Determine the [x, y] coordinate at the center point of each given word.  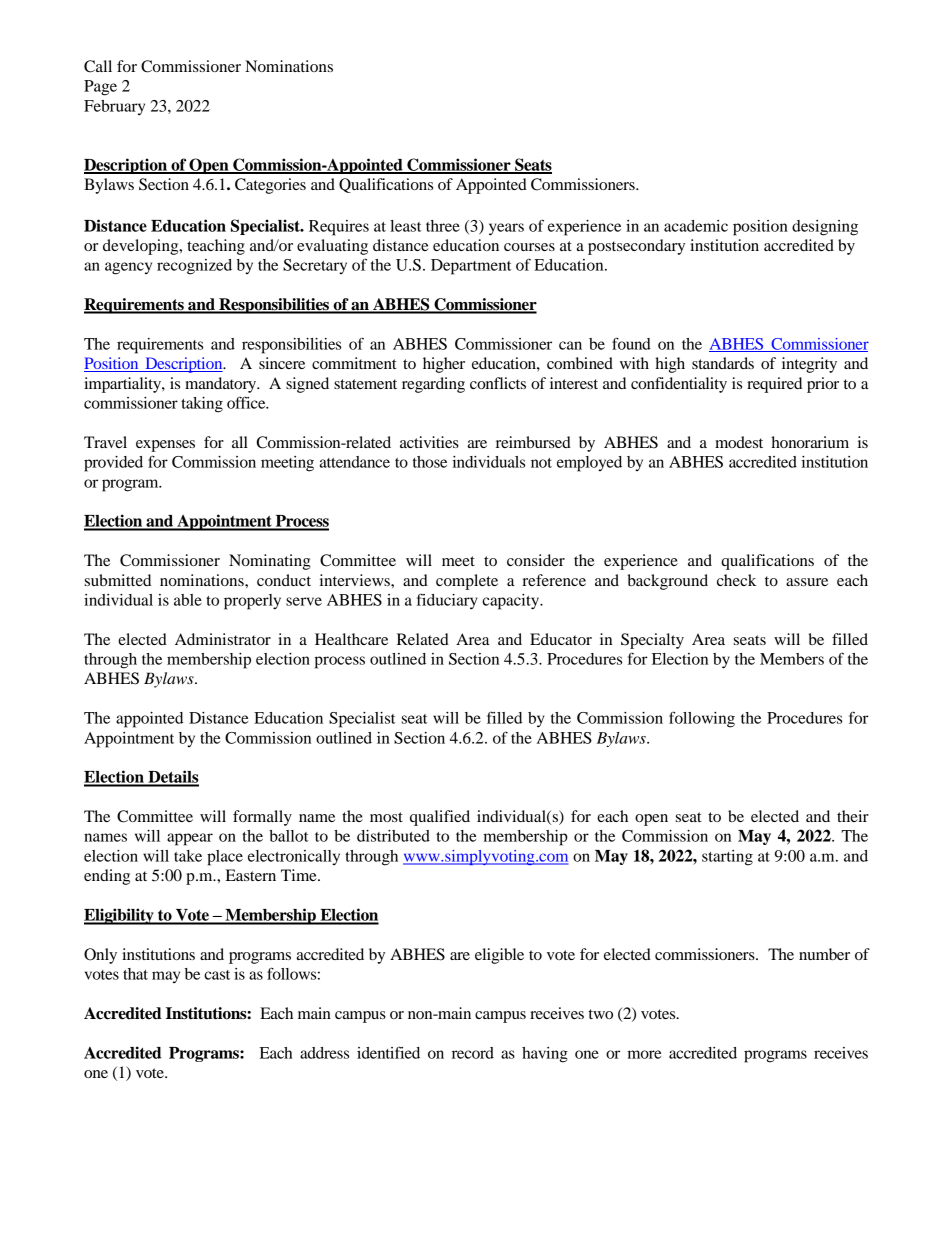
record [473, 1053]
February [114, 107]
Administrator [223, 639]
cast [217, 975]
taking [202, 405]
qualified [440, 818]
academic [696, 226]
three [443, 226]
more [644, 1054]
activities [429, 442]
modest [739, 442]
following [702, 719]
